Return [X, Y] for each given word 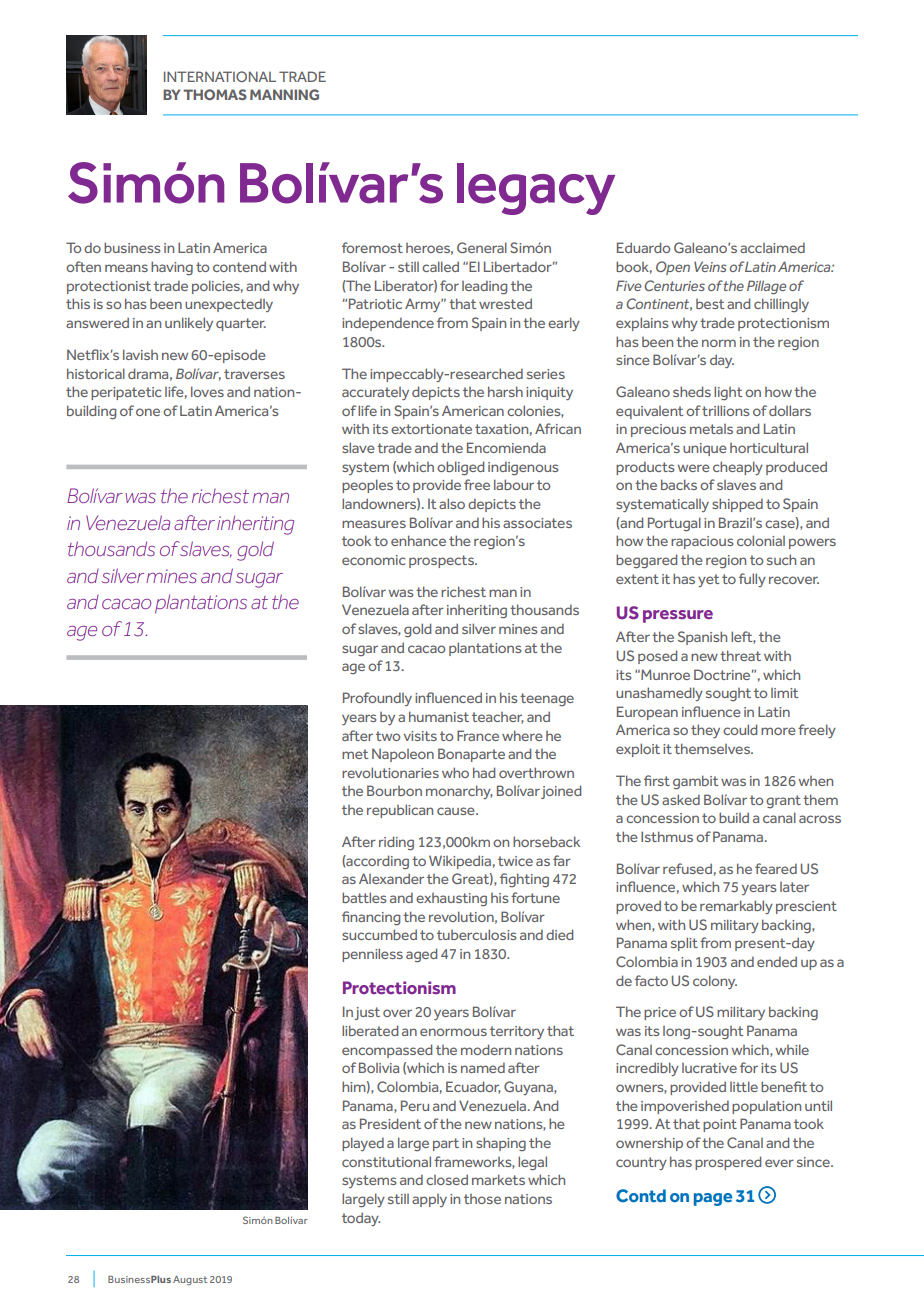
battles [364, 897]
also [452, 503]
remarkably [736, 907]
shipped [737, 505]
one [148, 412]
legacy [536, 189]
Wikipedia [460, 862]
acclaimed [772, 247]
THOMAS [215, 94]
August [190, 1280]
